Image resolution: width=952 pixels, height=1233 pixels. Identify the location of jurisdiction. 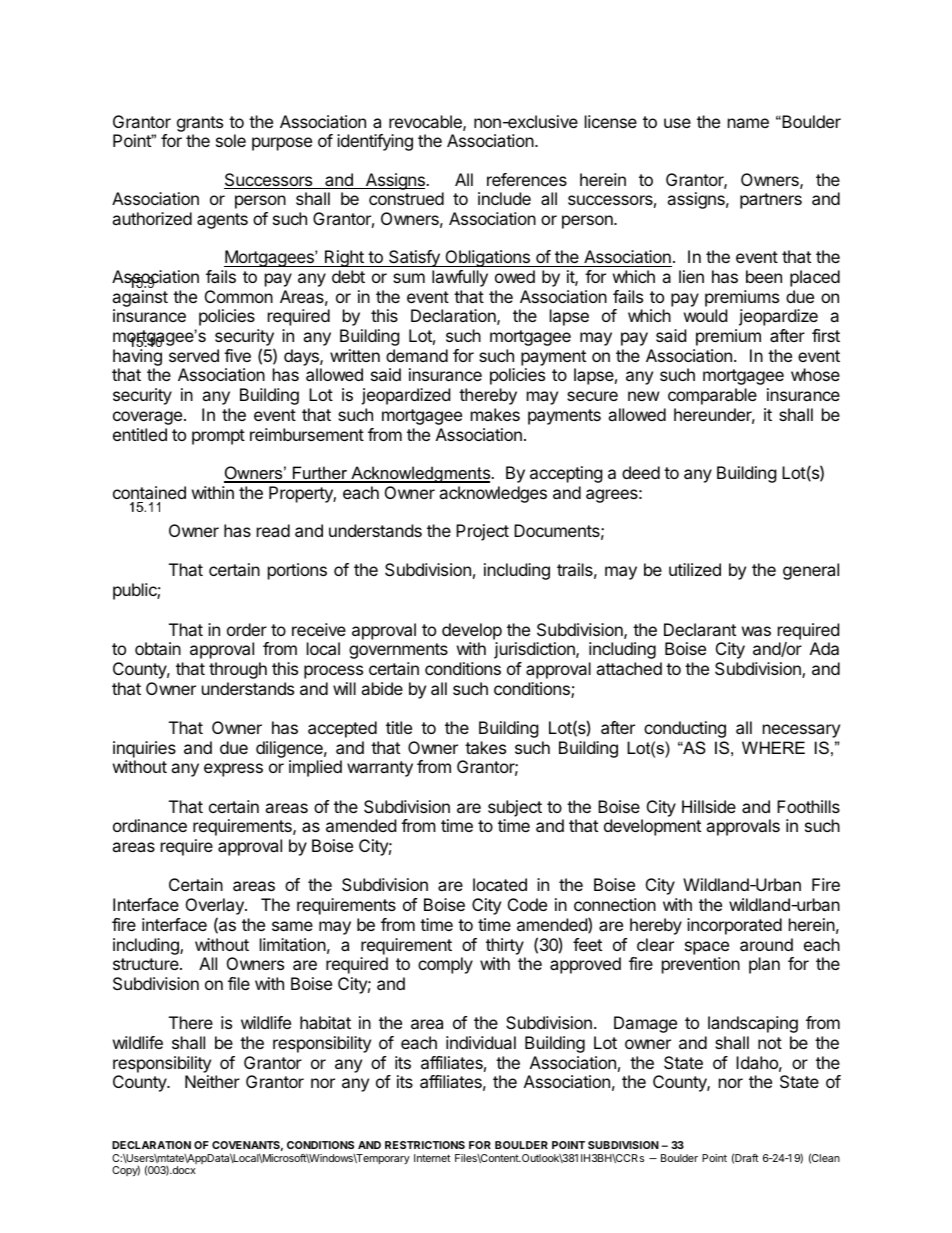
(535, 650).
